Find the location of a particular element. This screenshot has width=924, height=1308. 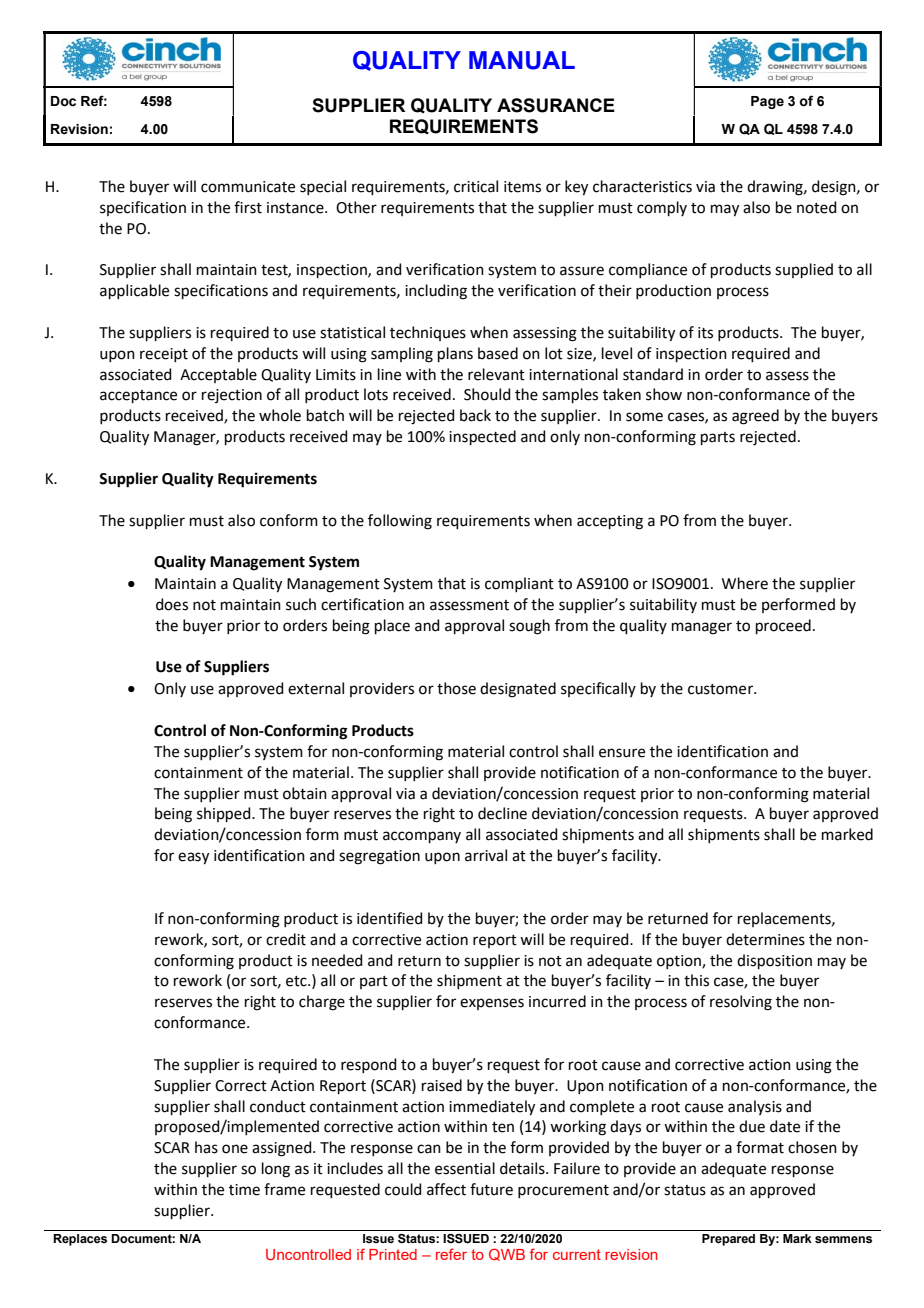

Prepared is located at coordinates (728, 1240).
